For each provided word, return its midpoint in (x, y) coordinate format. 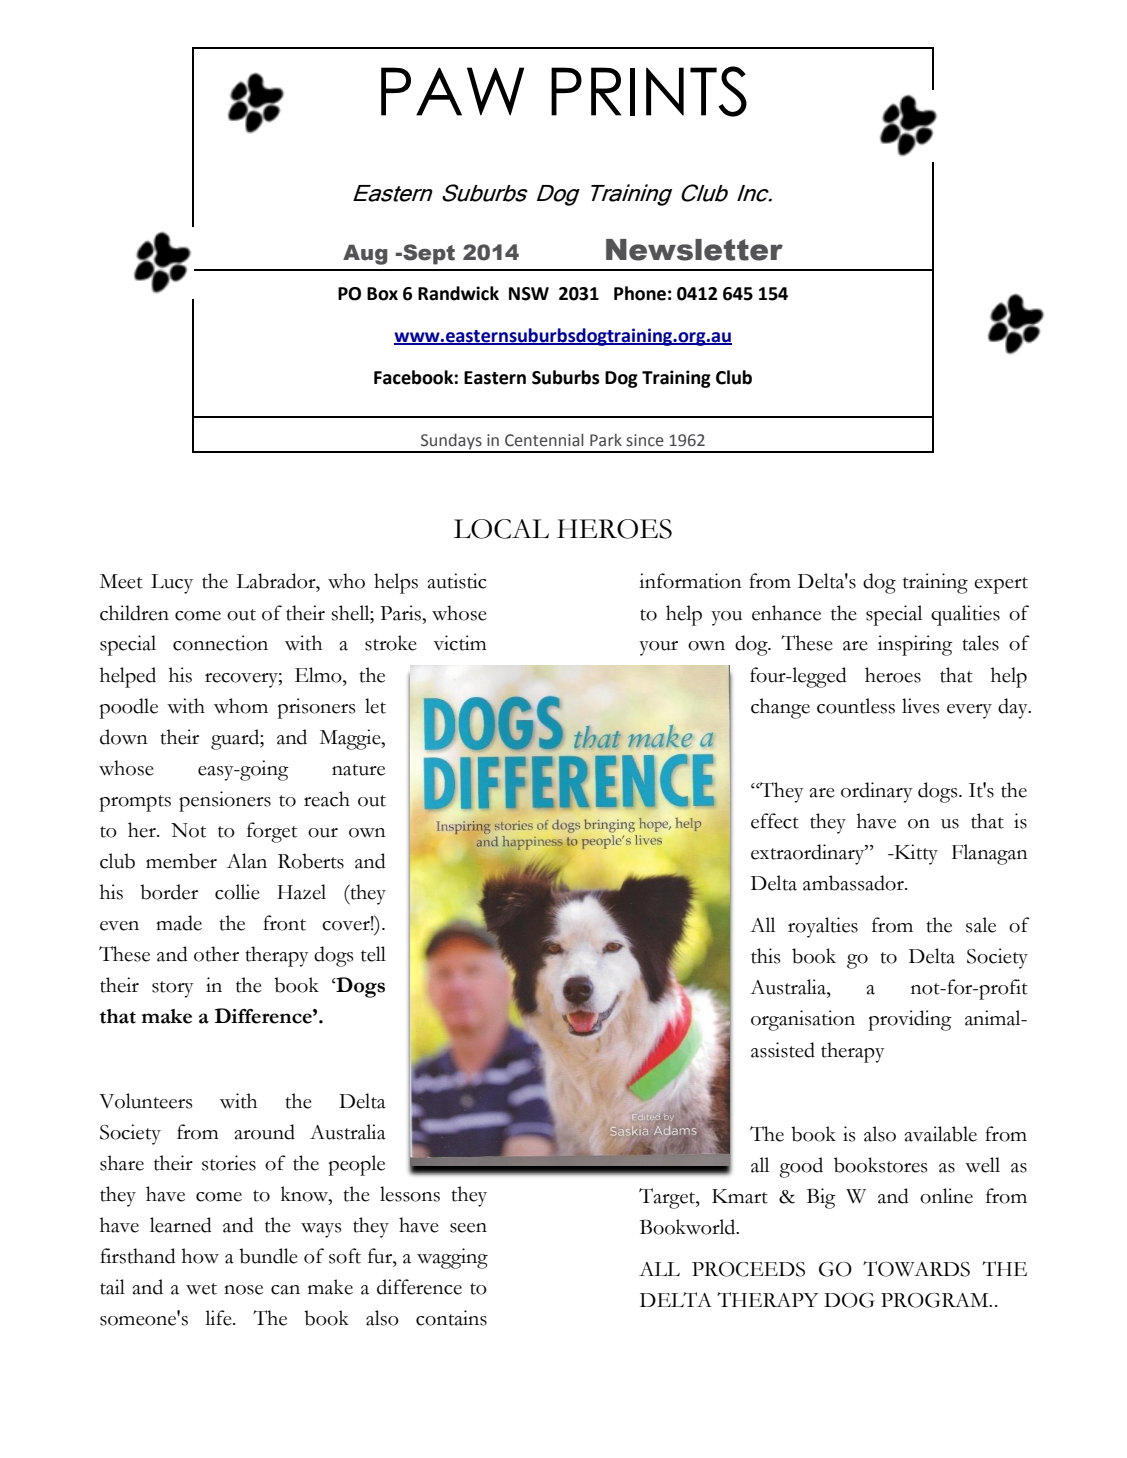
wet (201, 1289)
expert (1001, 585)
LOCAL (501, 529)
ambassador (854, 883)
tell (373, 954)
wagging (452, 1258)
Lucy (172, 584)
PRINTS (649, 91)
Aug (365, 254)
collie (237, 892)
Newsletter (694, 250)
